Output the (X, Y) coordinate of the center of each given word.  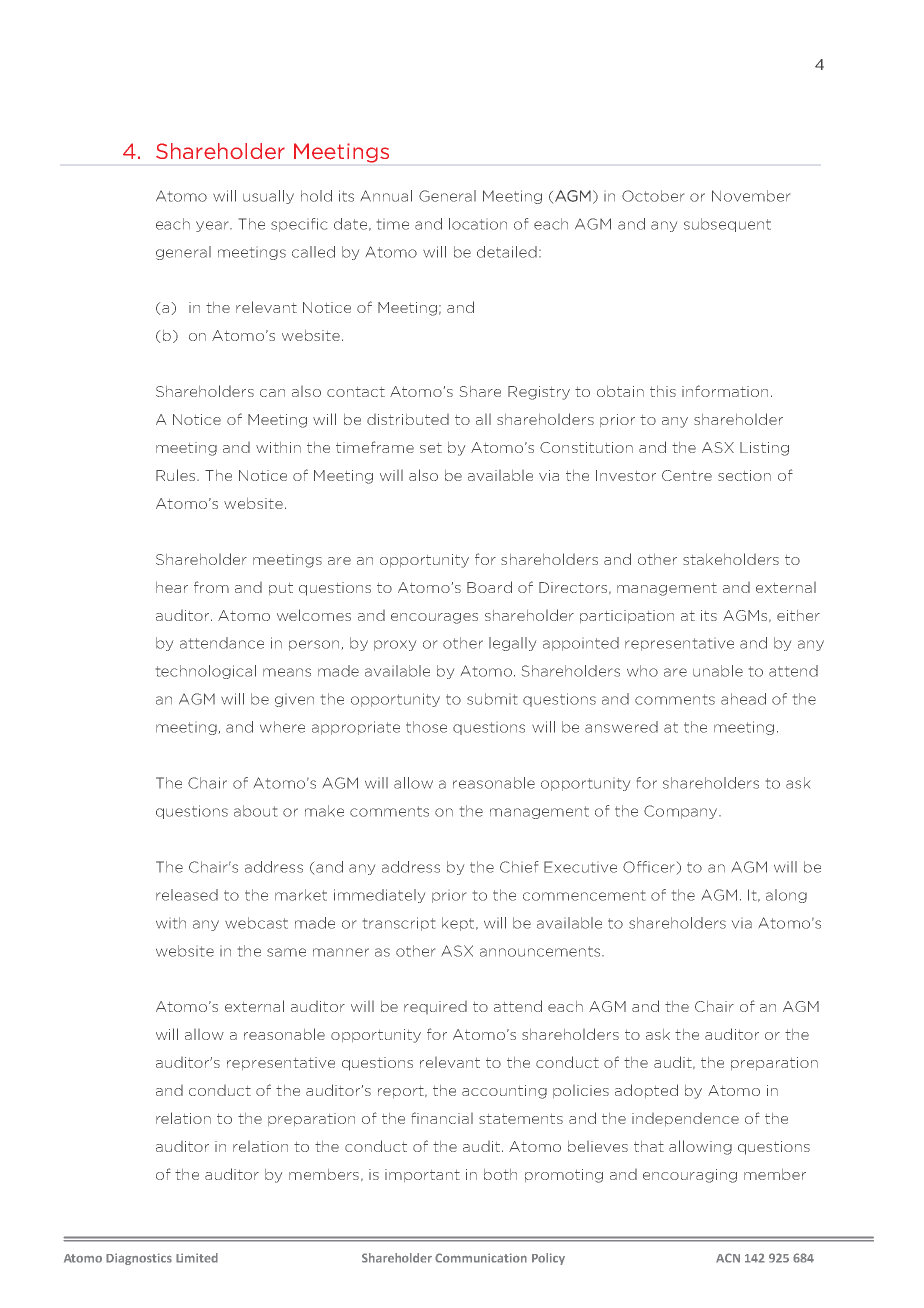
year (213, 226)
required (435, 1007)
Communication (481, 1258)
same (286, 952)
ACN (728, 1258)
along (786, 896)
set (431, 448)
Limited (197, 1258)
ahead (743, 699)
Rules (177, 475)
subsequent (727, 225)
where (282, 727)
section (744, 475)
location (478, 224)
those (426, 727)
